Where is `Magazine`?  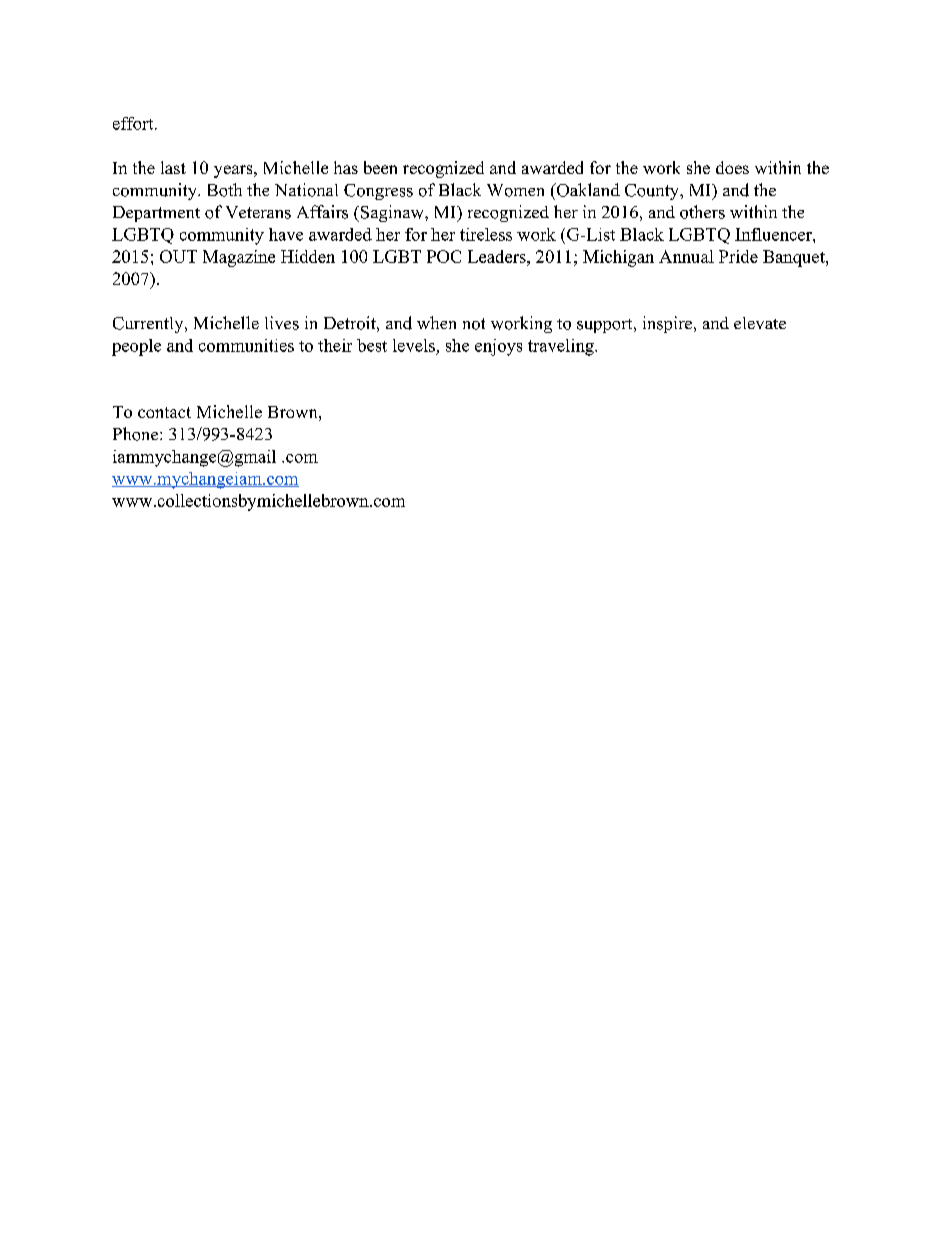
Magazine is located at coordinates (239, 258).
